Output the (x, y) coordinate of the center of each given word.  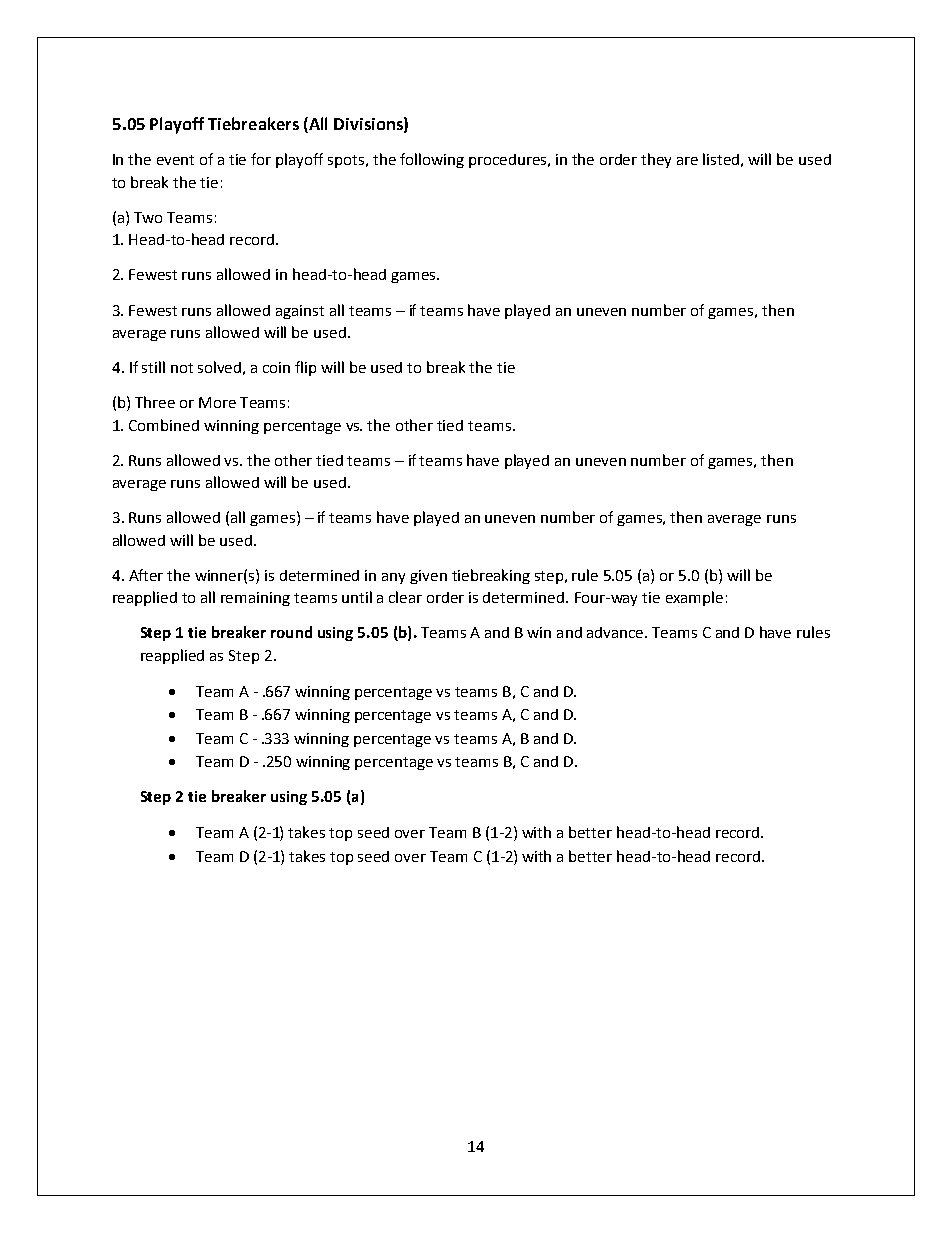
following (432, 160)
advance (616, 632)
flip (305, 368)
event (175, 160)
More (217, 402)
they (656, 160)
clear (405, 597)
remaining (255, 599)
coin (276, 367)
